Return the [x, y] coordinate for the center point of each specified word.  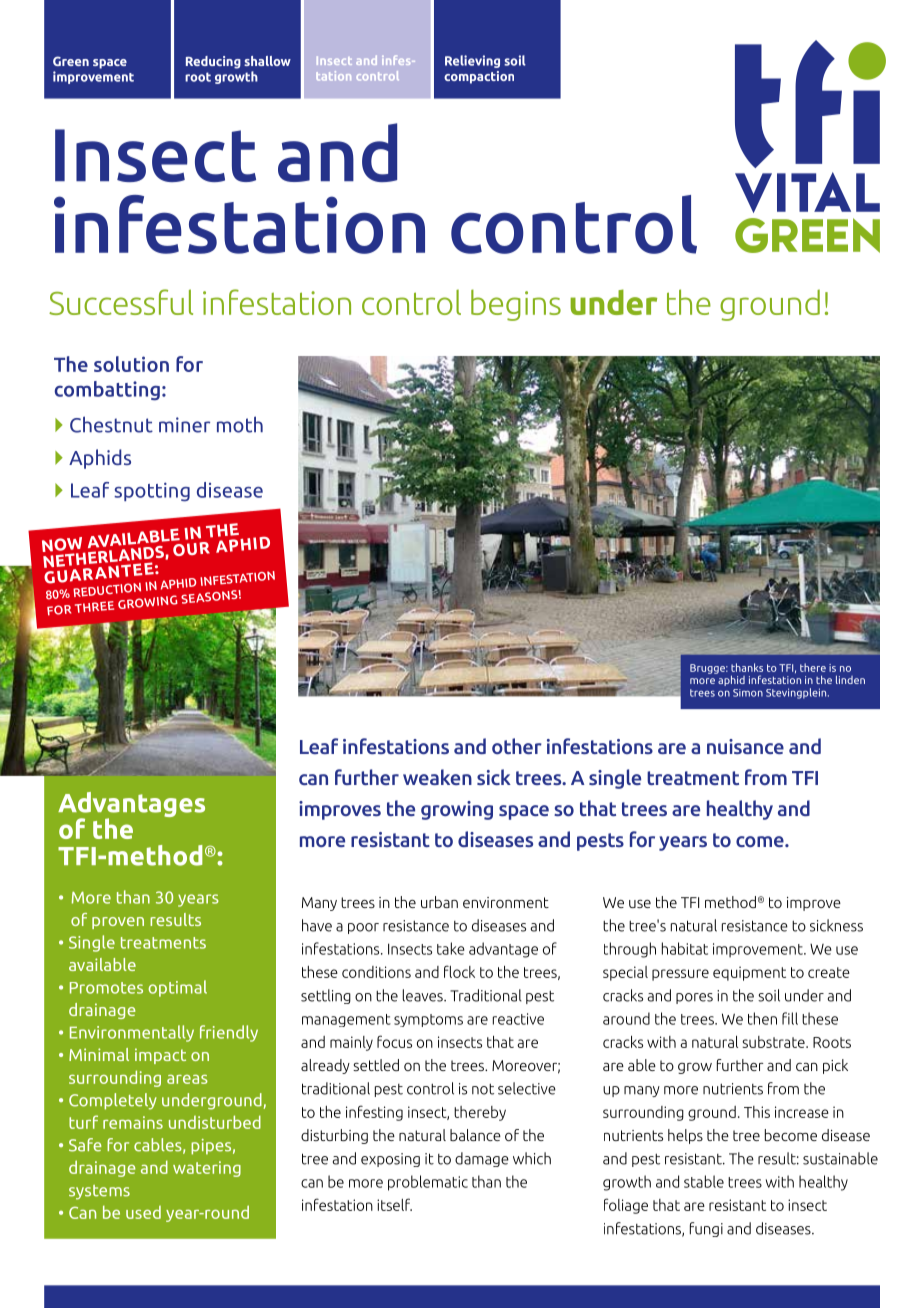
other [517, 746]
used [143, 1212]
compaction [479, 77]
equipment [749, 973]
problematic [428, 1183]
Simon [748, 693]
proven [118, 923]
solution [131, 364]
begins [516, 305]
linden [850, 679]
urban [439, 902]
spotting [152, 492]
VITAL [807, 192]
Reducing [213, 62]
